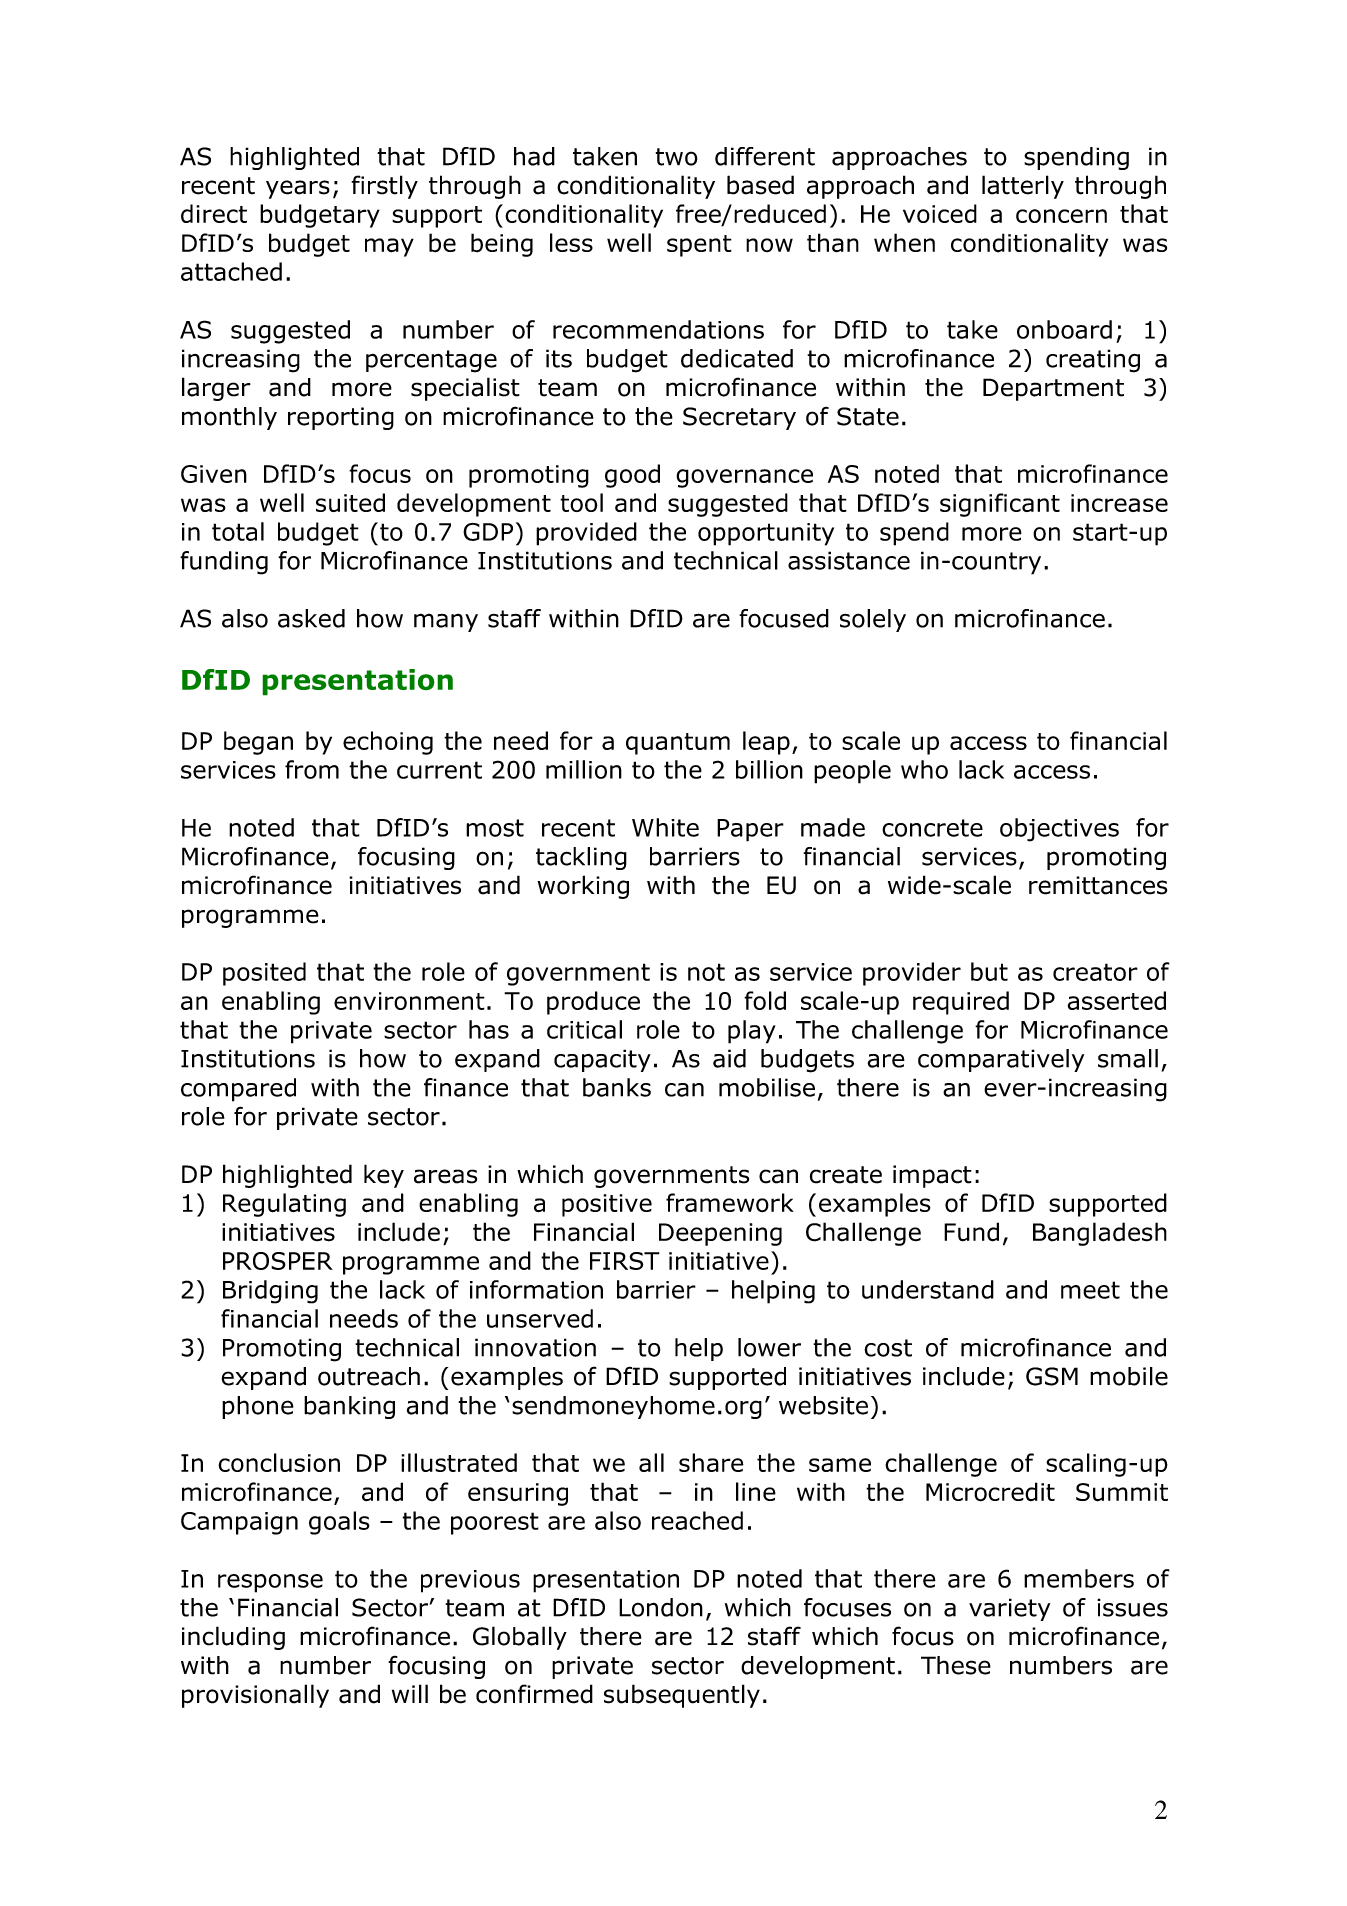 This screenshot has width=1347, height=1906. What do you see at coordinates (932, 1176) in the screenshot?
I see `impact` at bounding box center [932, 1176].
